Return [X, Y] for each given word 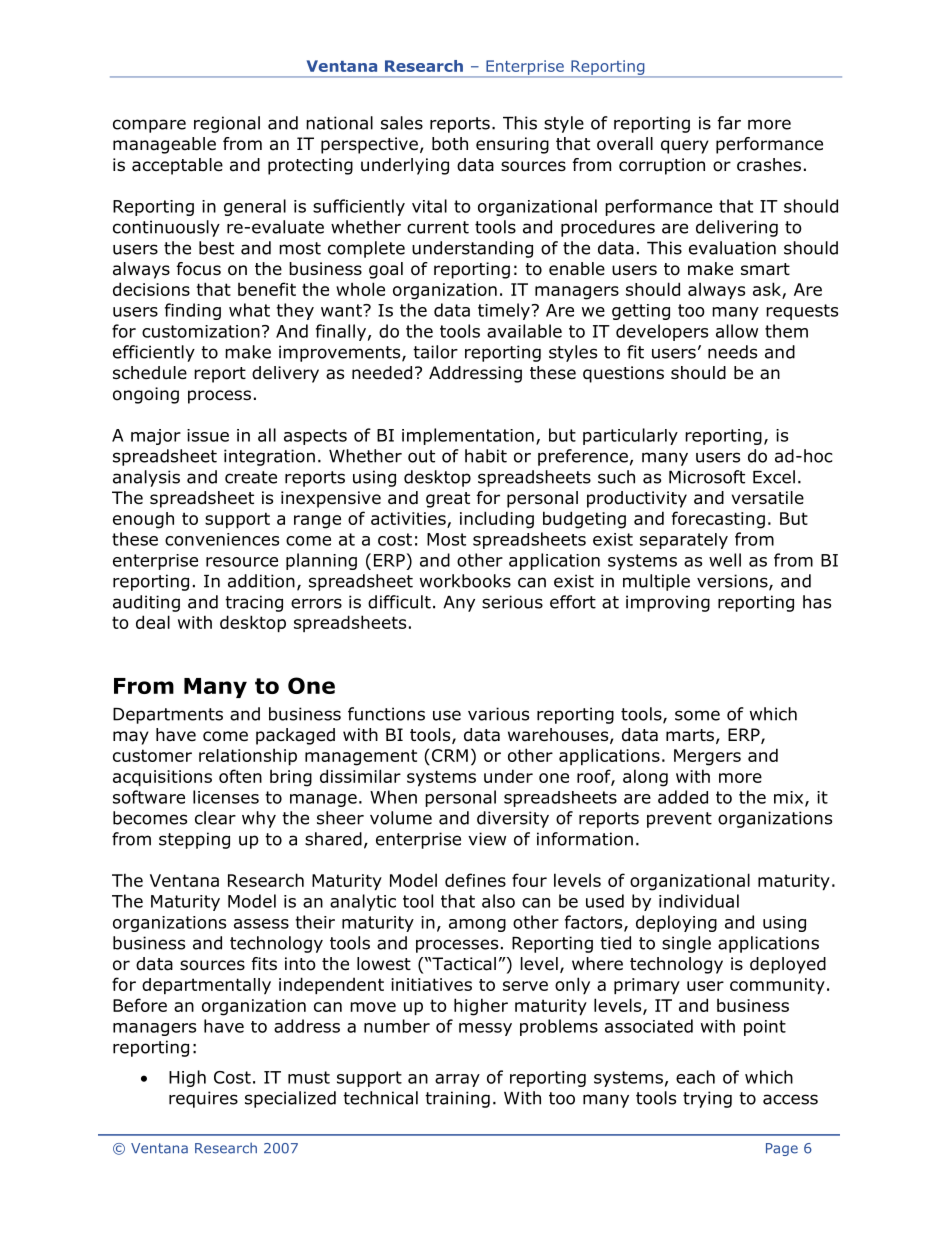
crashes [769, 165]
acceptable [177, 166]
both [450, 144]
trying [707, 1099]
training [457, 1099]
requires [203, 1099]
